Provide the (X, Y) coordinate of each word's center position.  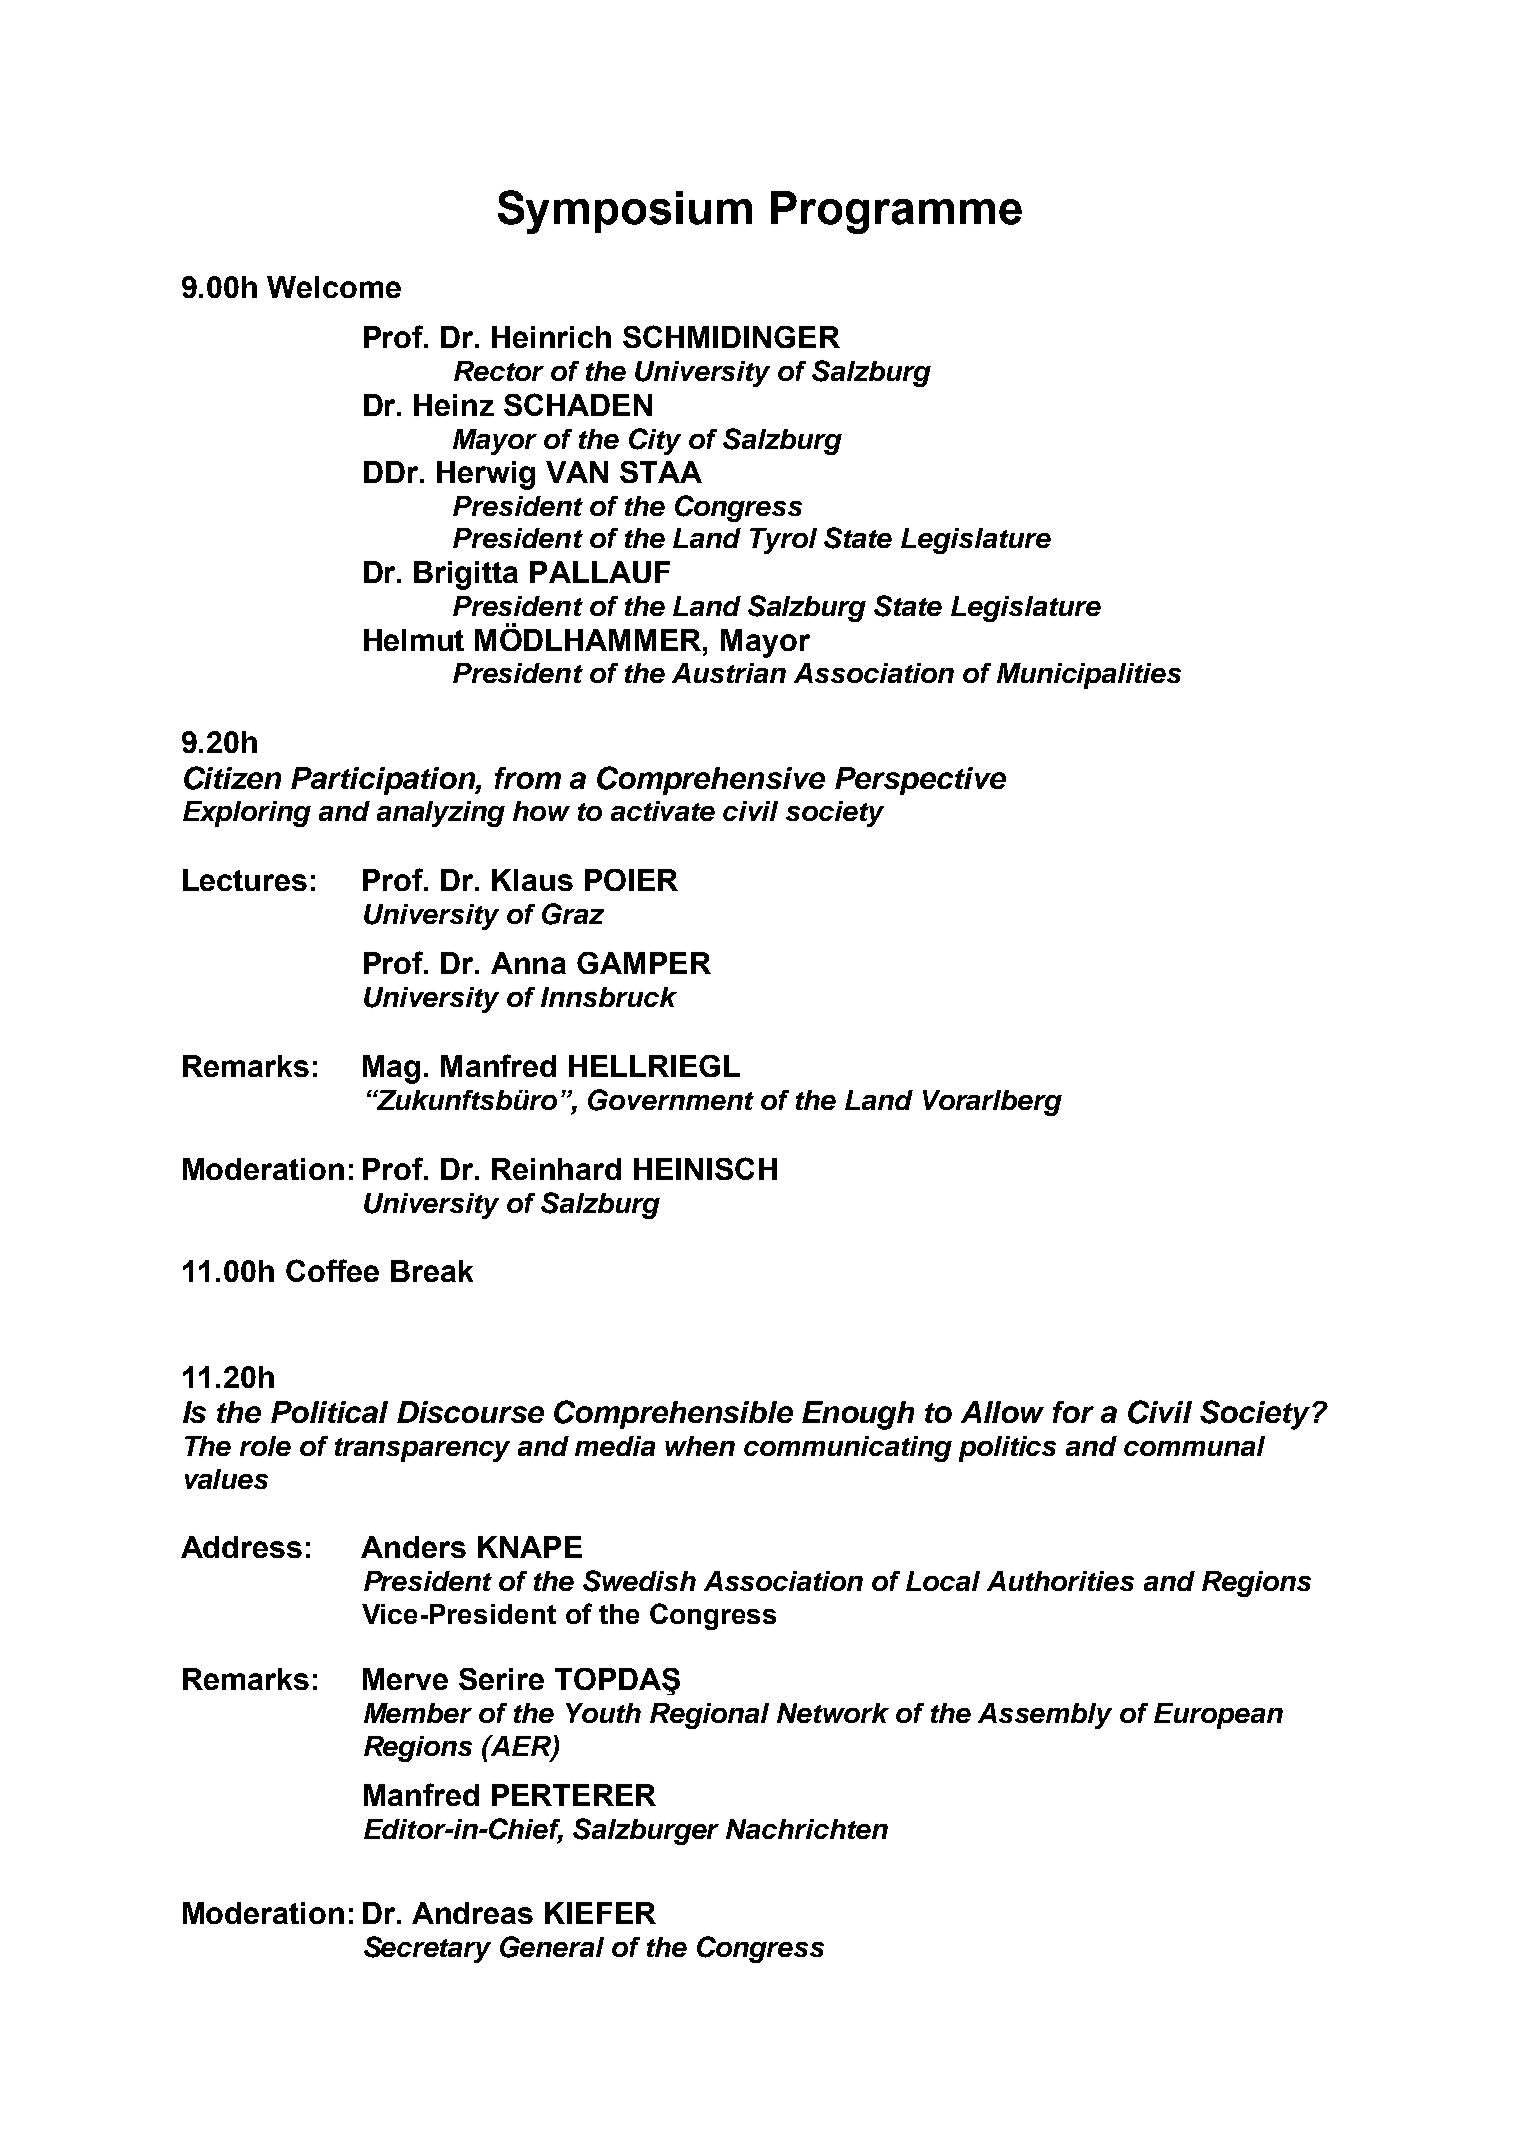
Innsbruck (609, 997)
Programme (896, 212)
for (1073, 1412)
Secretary (427, 1949)
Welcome (334, 287)
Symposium (625, 212)
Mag (391, 1069)
